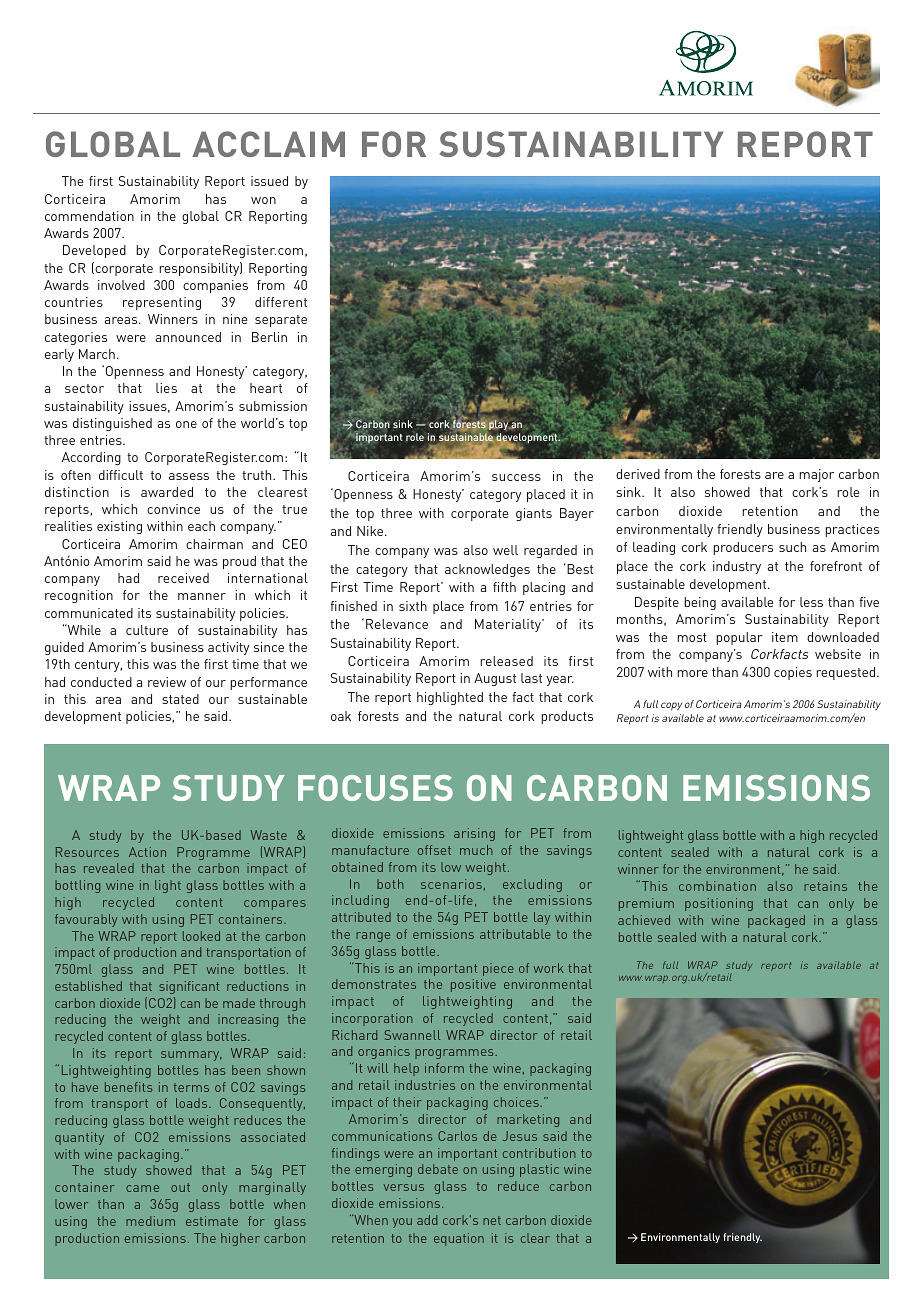 This screenshot has width=924, height=1308. I want to click on such, so click(792, 547).
